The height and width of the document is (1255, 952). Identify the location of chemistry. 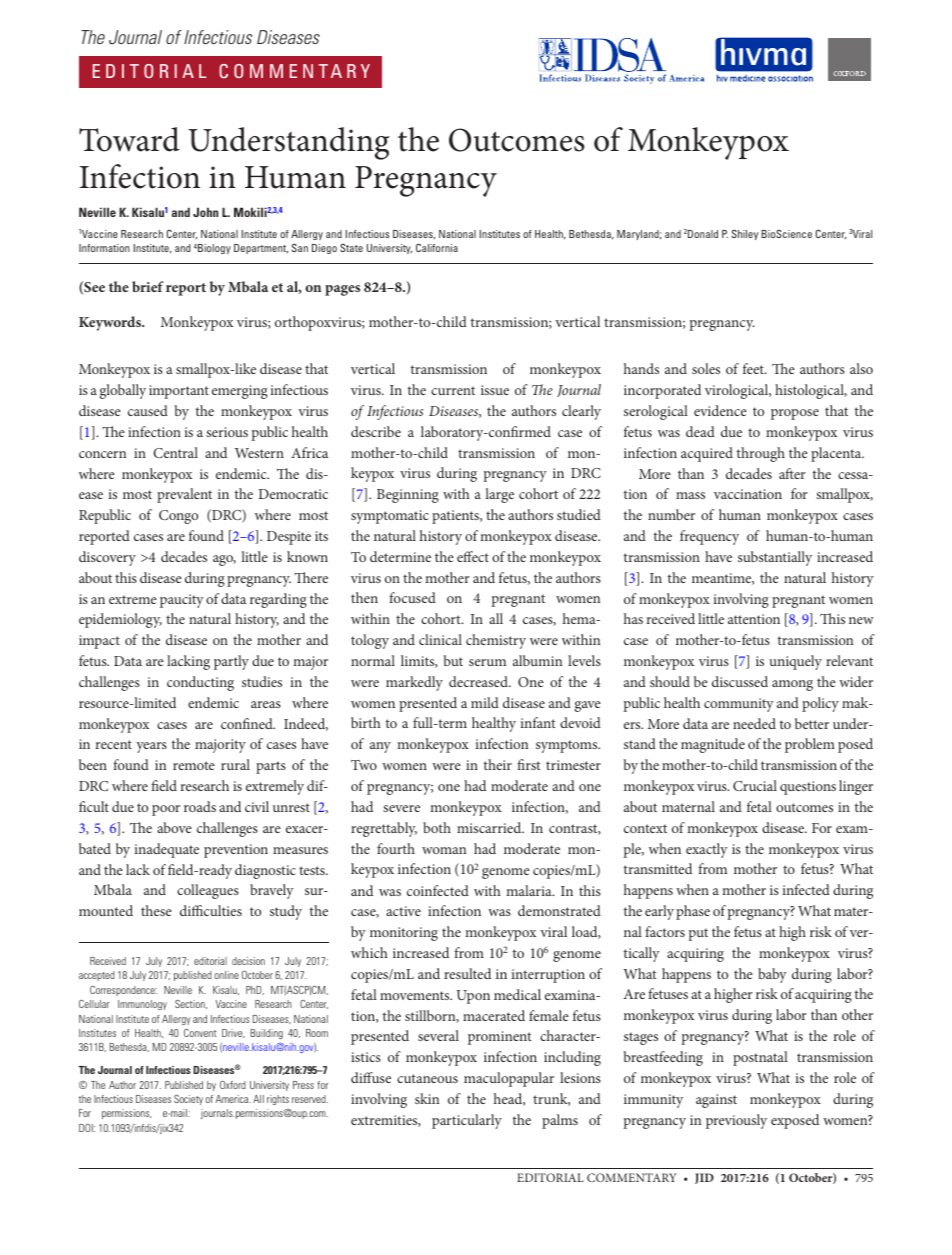
(496, 641).
